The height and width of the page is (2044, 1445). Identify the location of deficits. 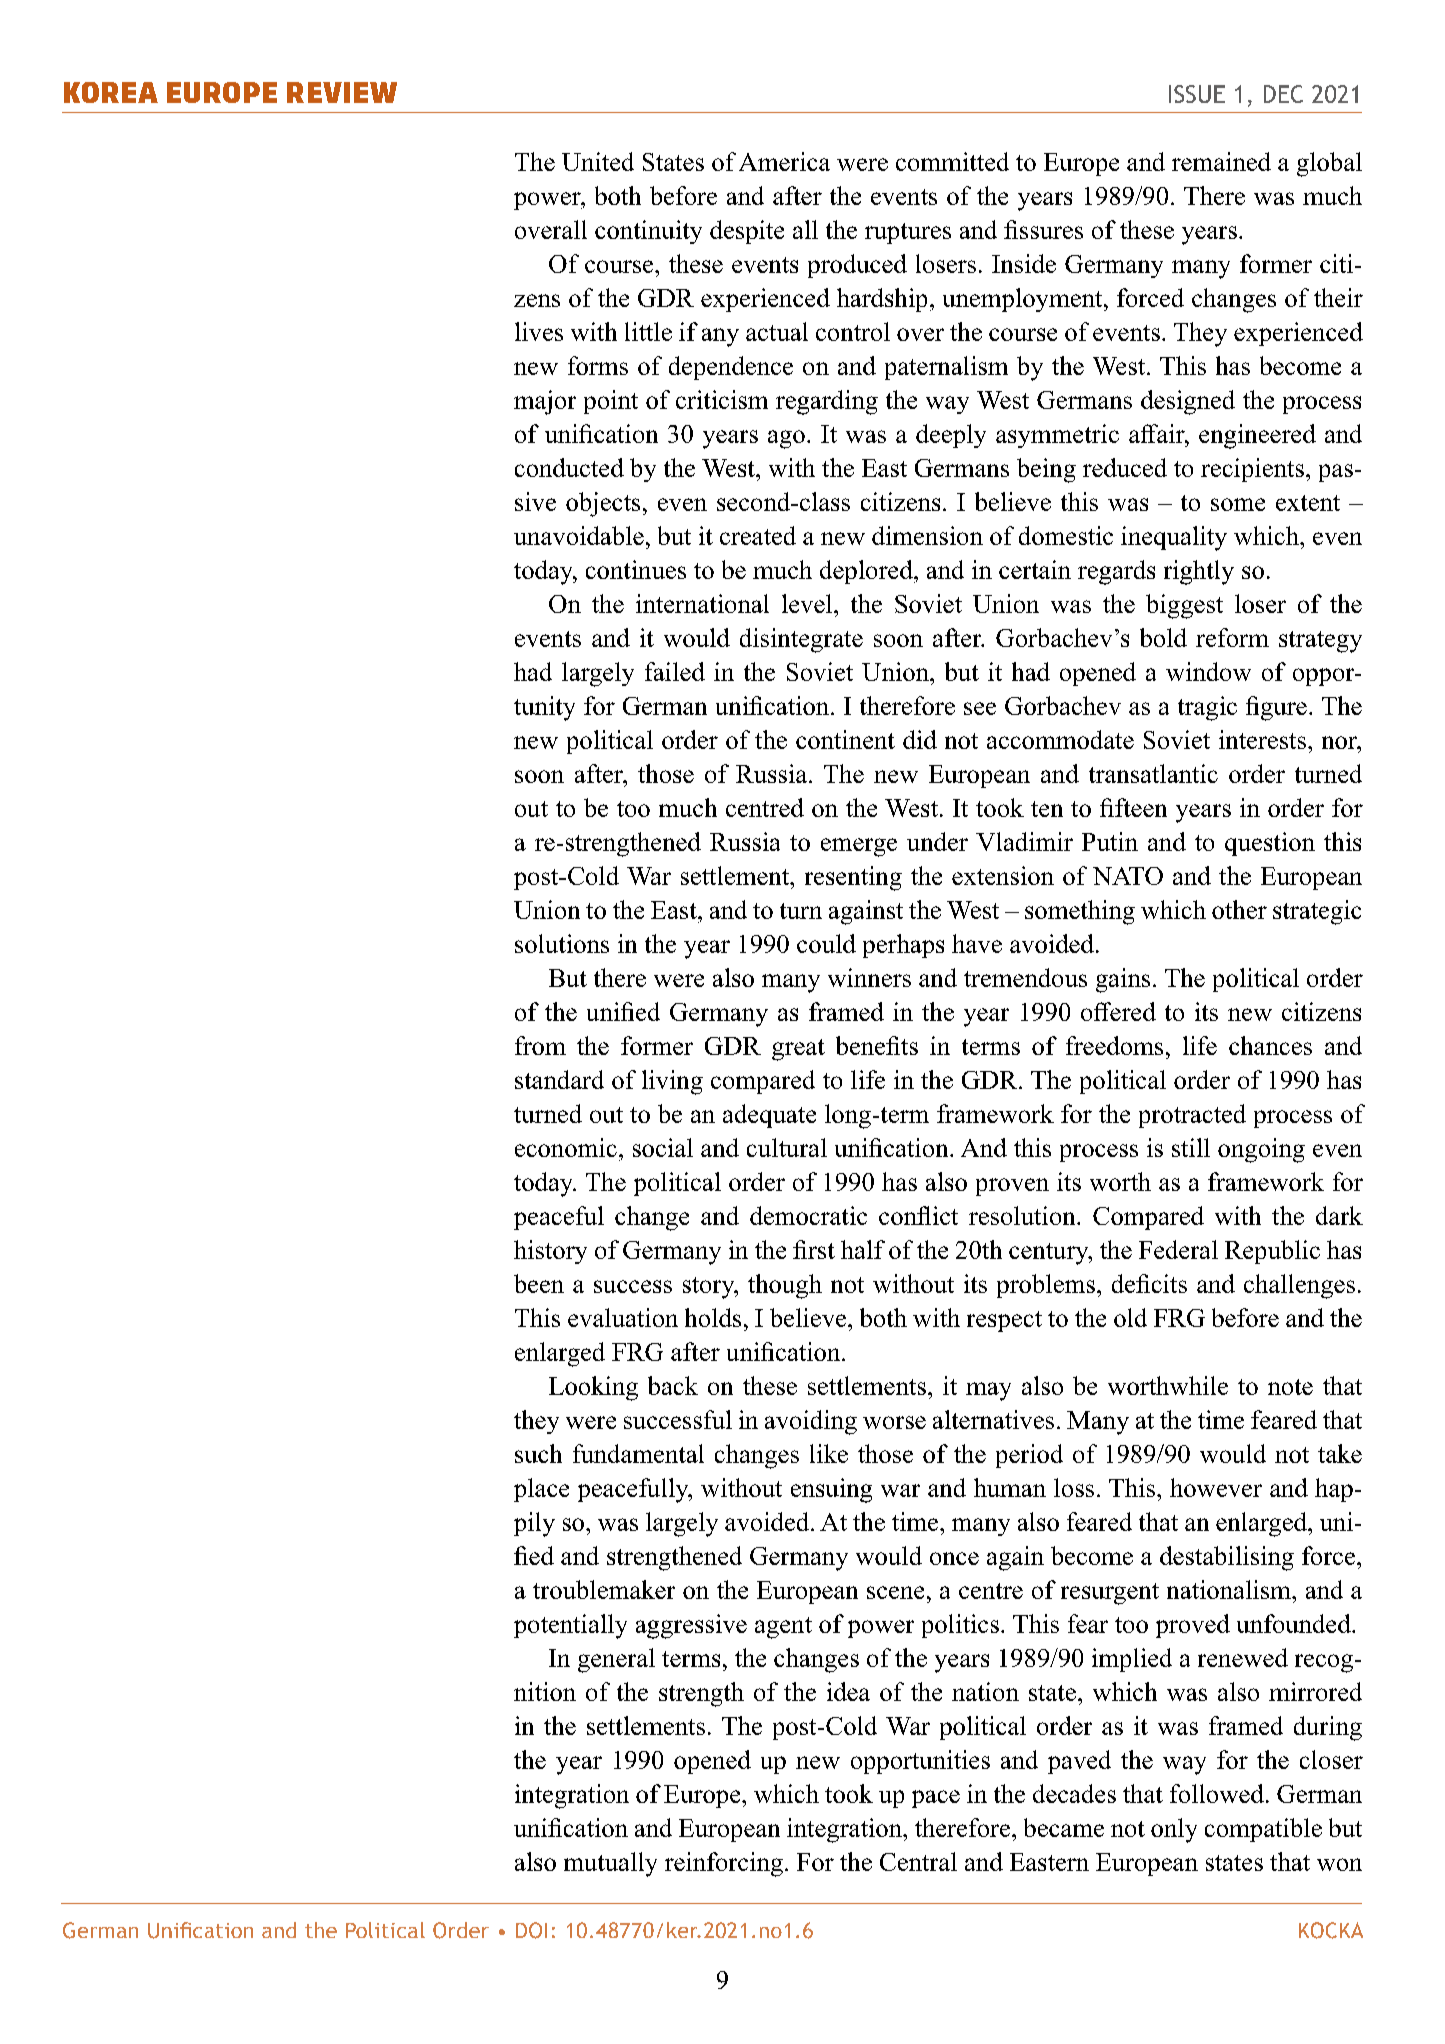
(1149, 1283).
